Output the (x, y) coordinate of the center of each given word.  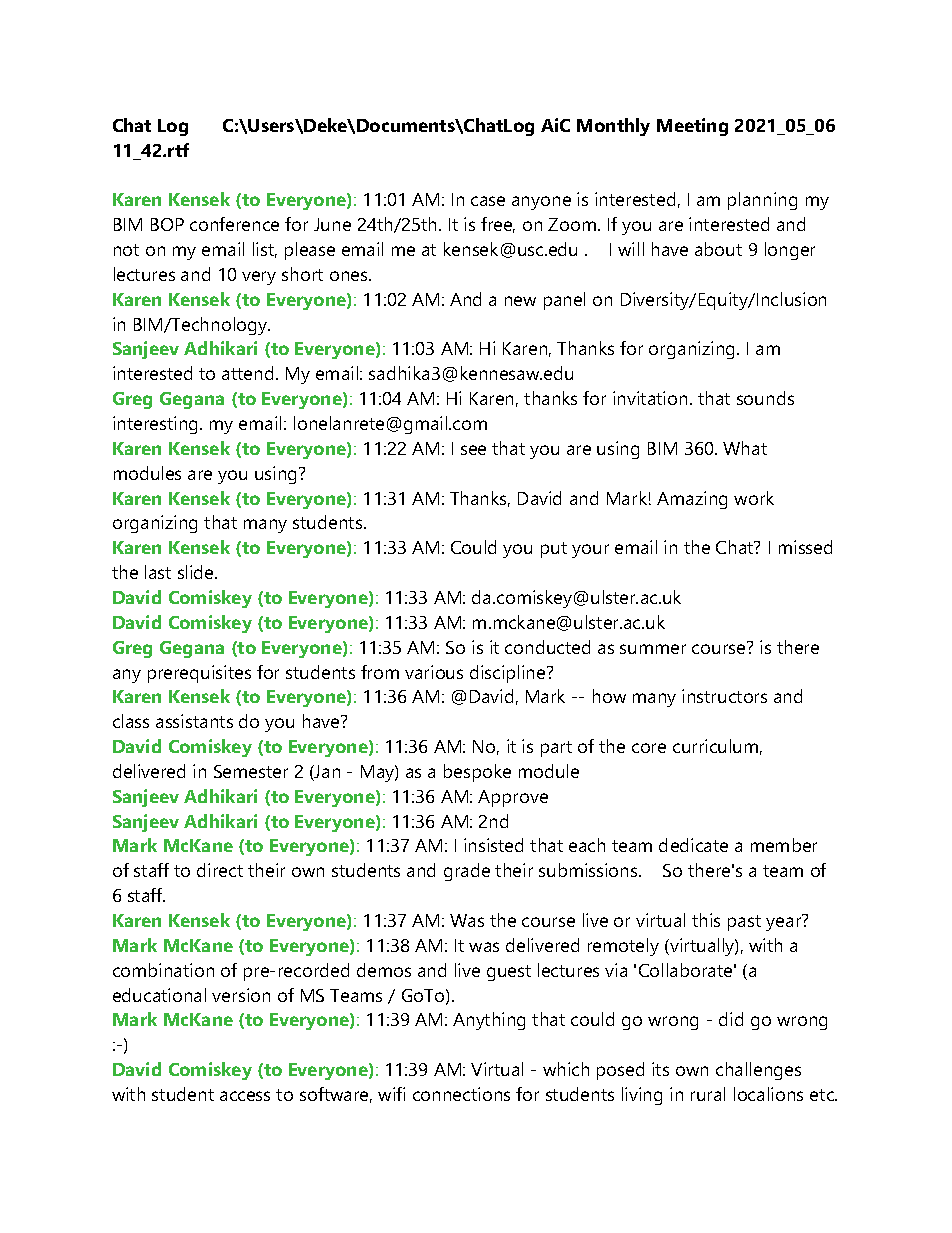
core (649, 748)
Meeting (692, 127)
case (488, 201)
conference (234, 224)
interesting (157, 425)
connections (461, 1094)
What (745, 448)
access (245, 1096)
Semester (251, 771)
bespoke (477, 773)
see (473, 450)
